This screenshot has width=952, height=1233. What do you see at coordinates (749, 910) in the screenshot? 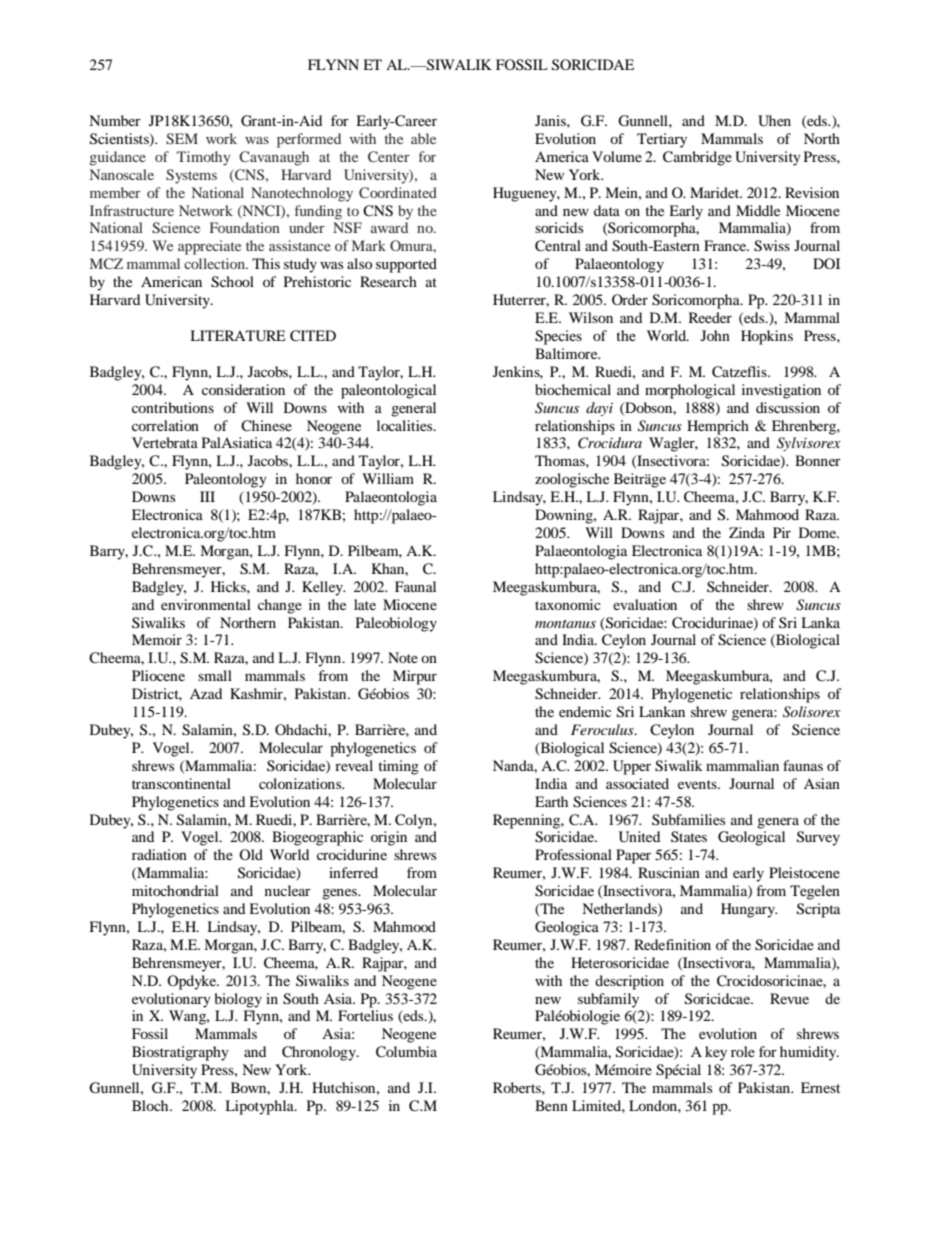
I see `Hungary` at bounding box center [749, 910].
